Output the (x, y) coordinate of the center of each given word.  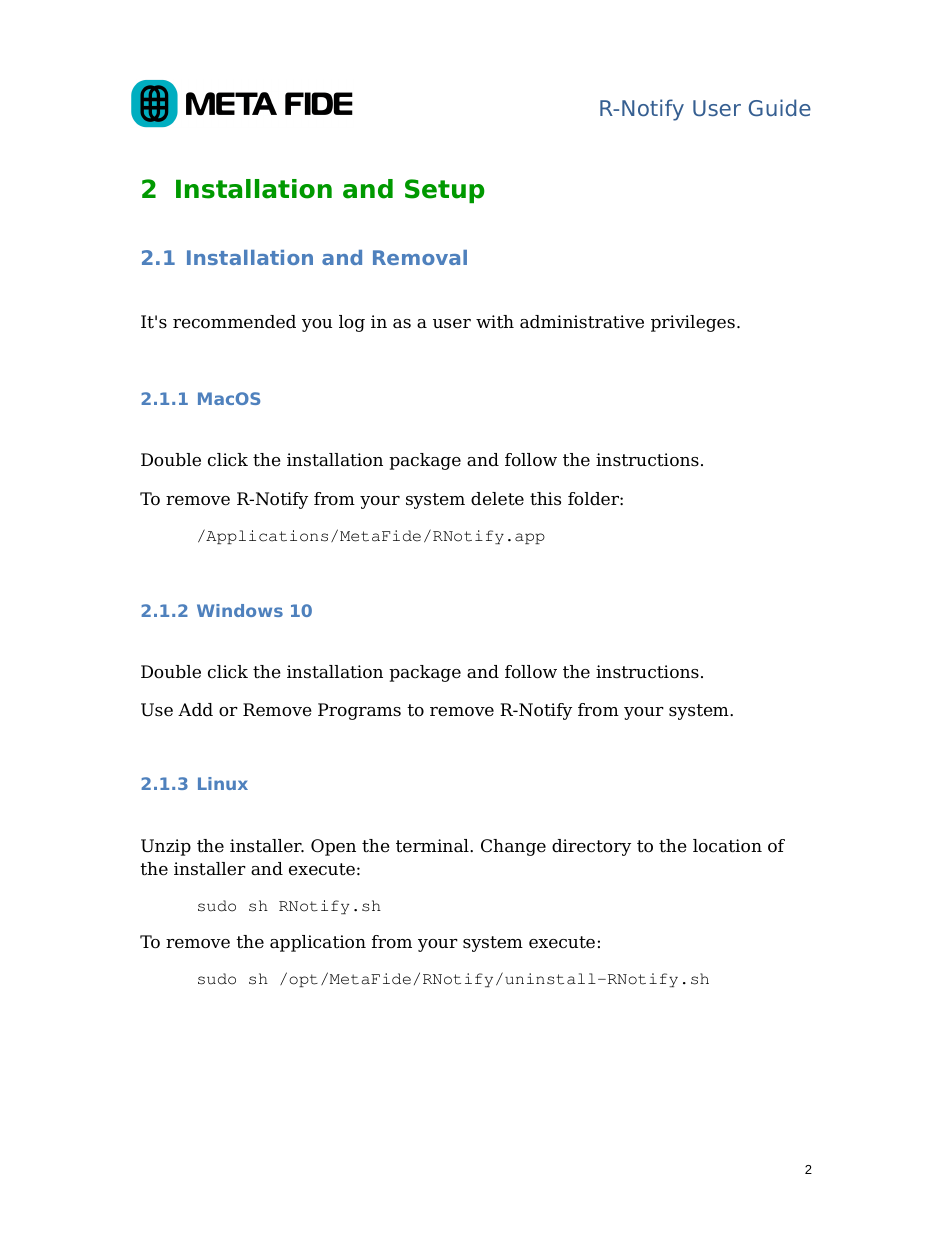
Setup (445, 191)
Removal (420, 257)
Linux (223, 783)
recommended (234, 322)
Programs (359, 711)
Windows (240, 610)
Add (195, 710)
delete (497, 499)
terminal (433, 846)
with (495, 322)
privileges (693, 323)
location (727, 846)
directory (591, 847)
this (545, 499)
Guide (780, 107)
